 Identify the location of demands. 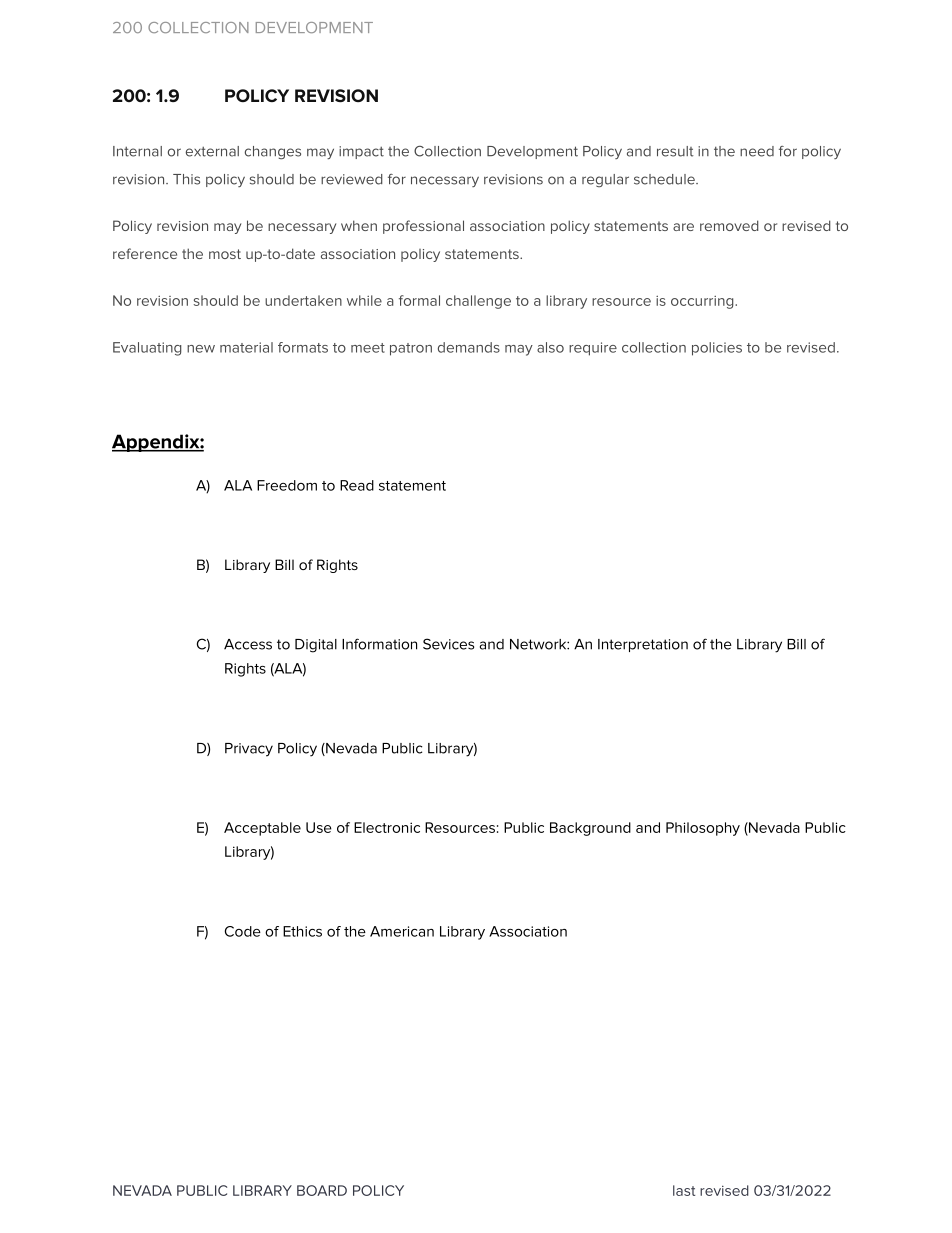
(469, 347).
